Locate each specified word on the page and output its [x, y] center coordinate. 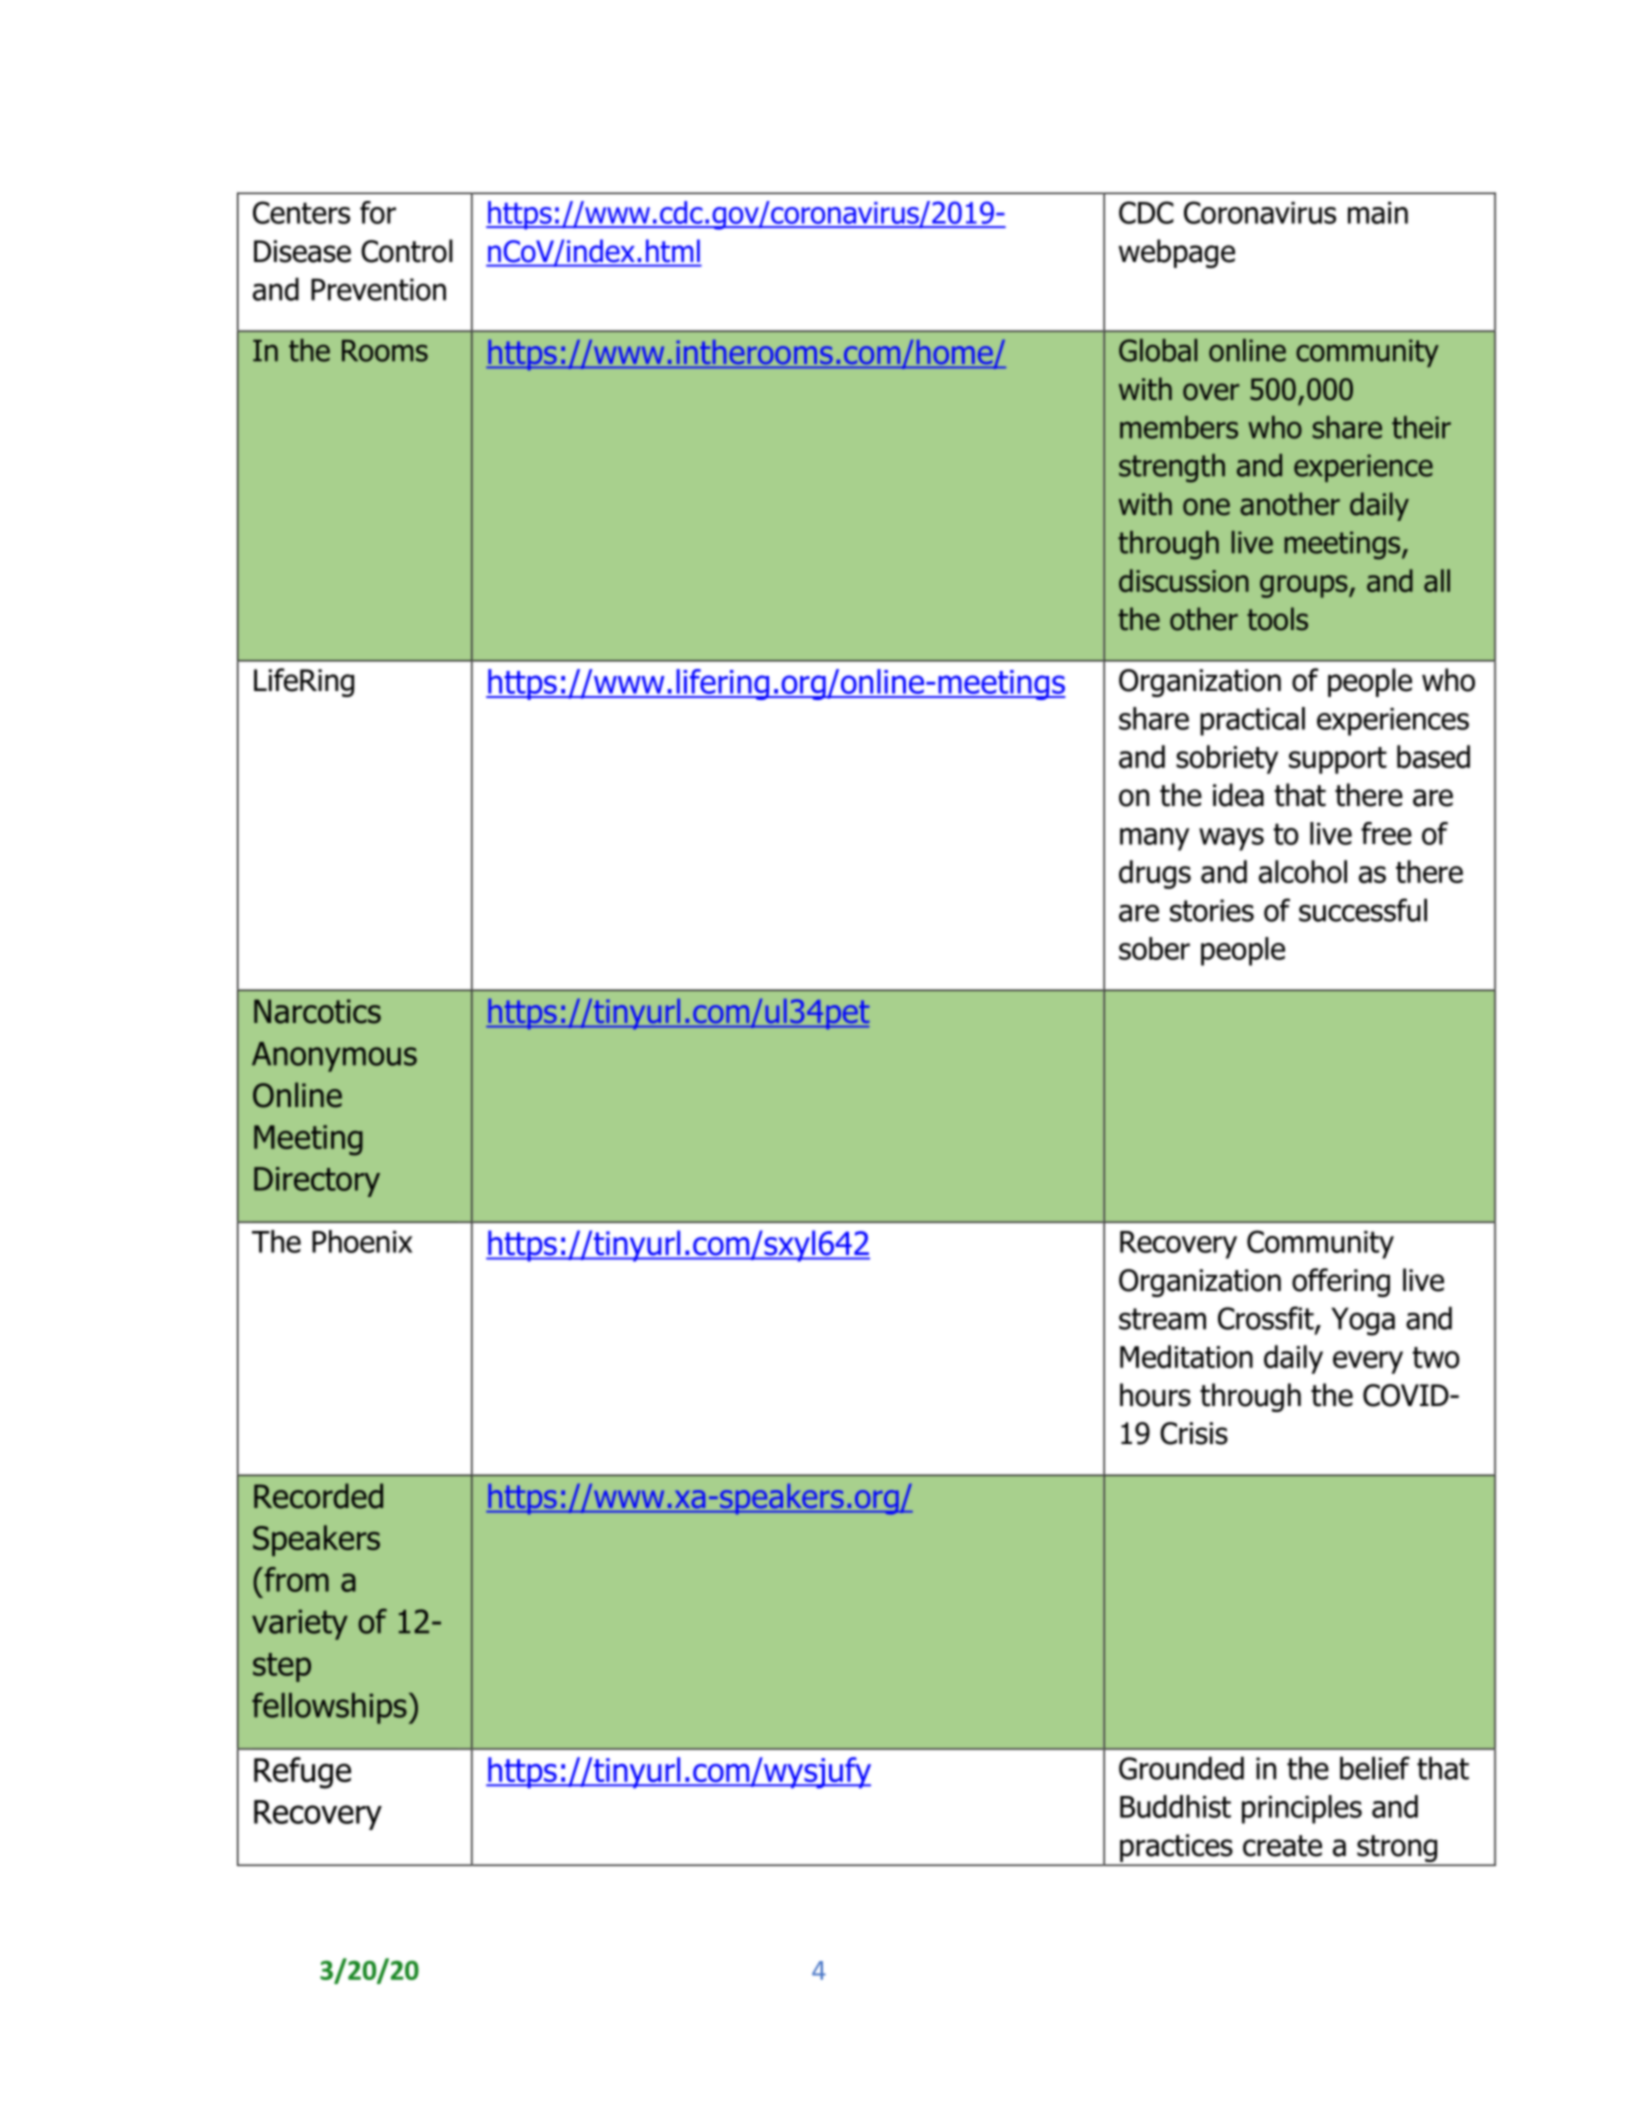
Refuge [302, 1773]
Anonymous [334, 1057]
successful [1363, 910]
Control [407, 251]
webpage [1177, 253]
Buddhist [1175, 1806]
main [1378, 213]
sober [1154, 948]
